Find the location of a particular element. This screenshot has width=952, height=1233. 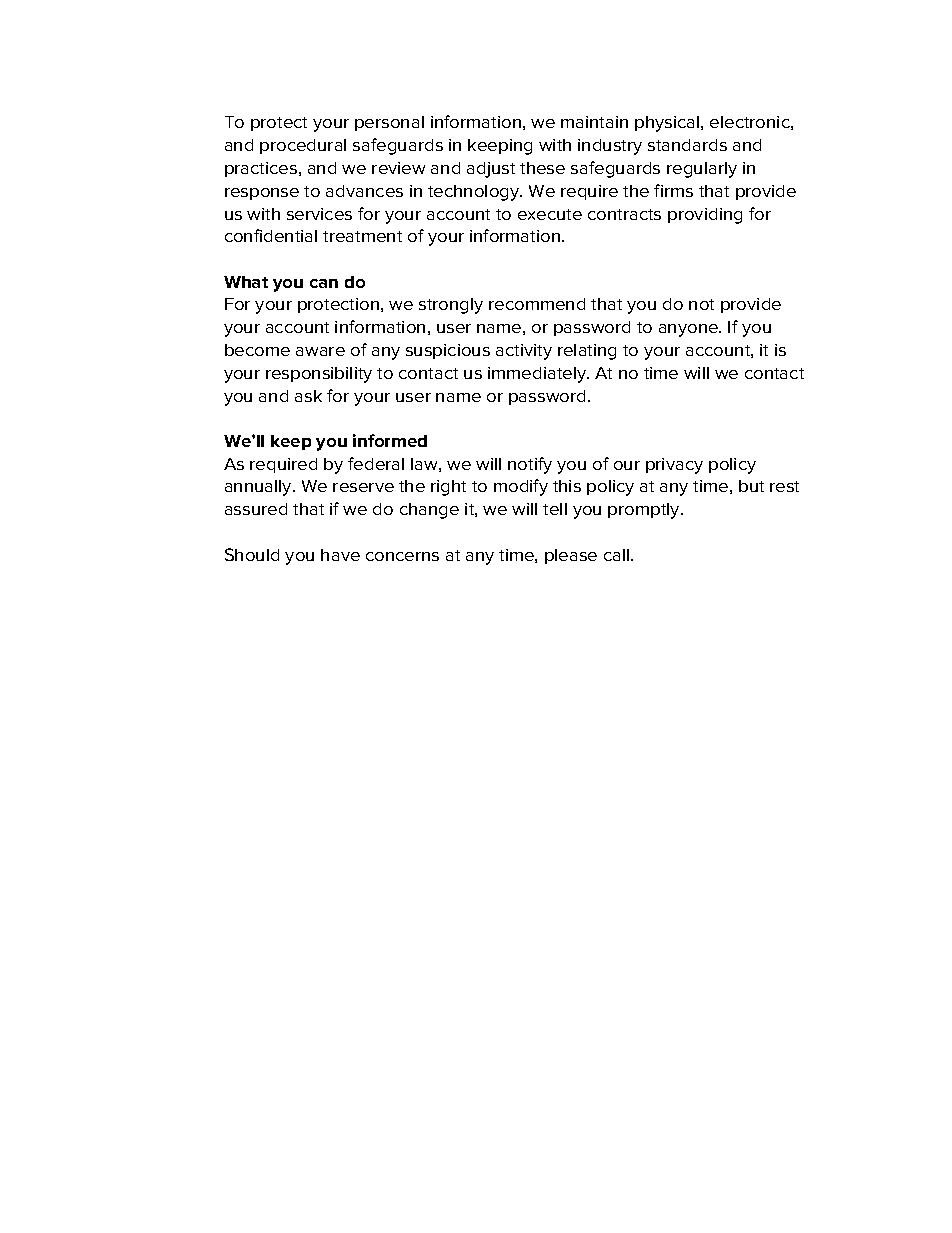

call is located at coordinates (618, 555).
